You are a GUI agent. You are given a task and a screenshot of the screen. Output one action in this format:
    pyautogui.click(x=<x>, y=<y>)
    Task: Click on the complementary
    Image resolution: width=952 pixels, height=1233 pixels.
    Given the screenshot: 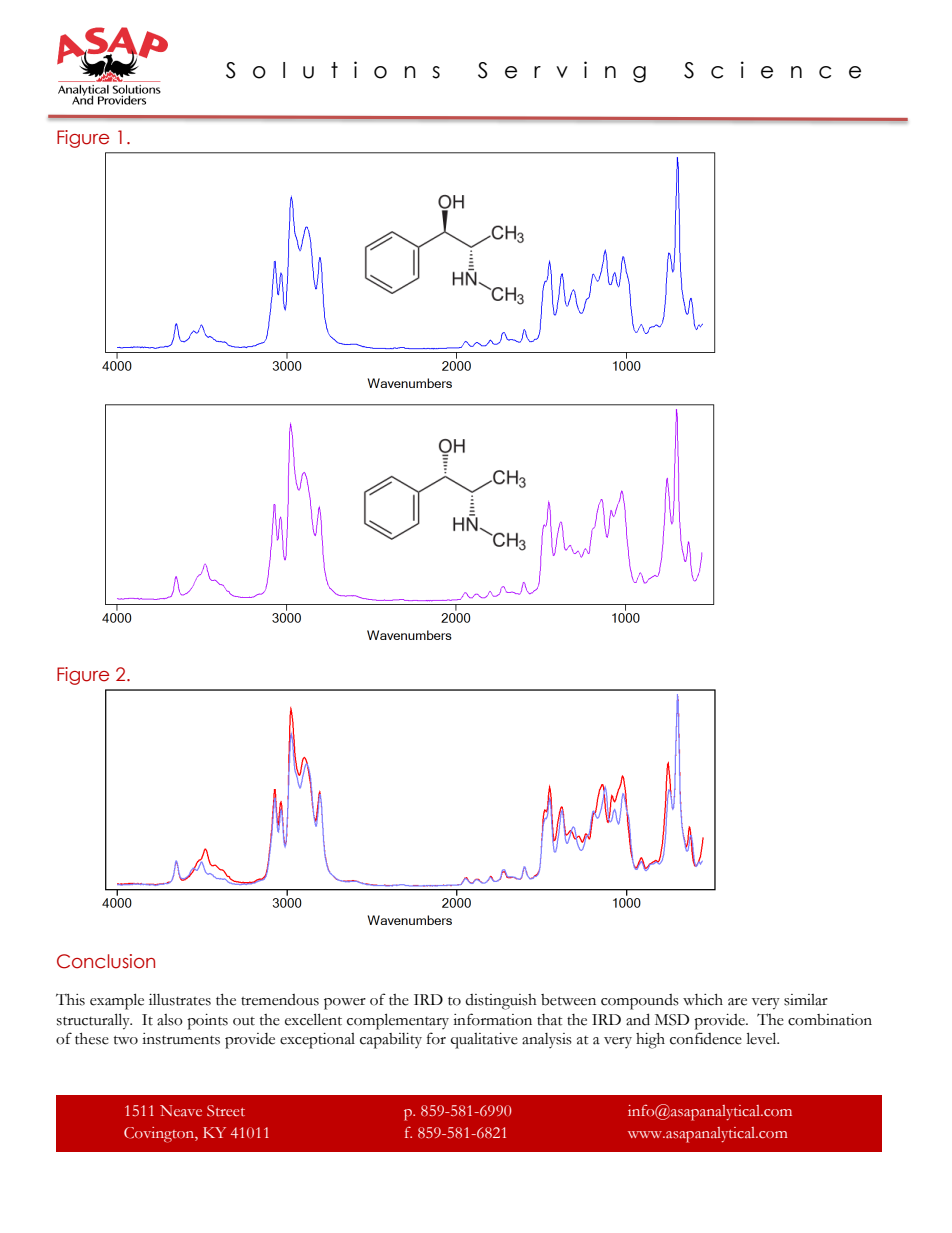 What is the action you would take?
    pyautogui.click(x=398, y=1021)
